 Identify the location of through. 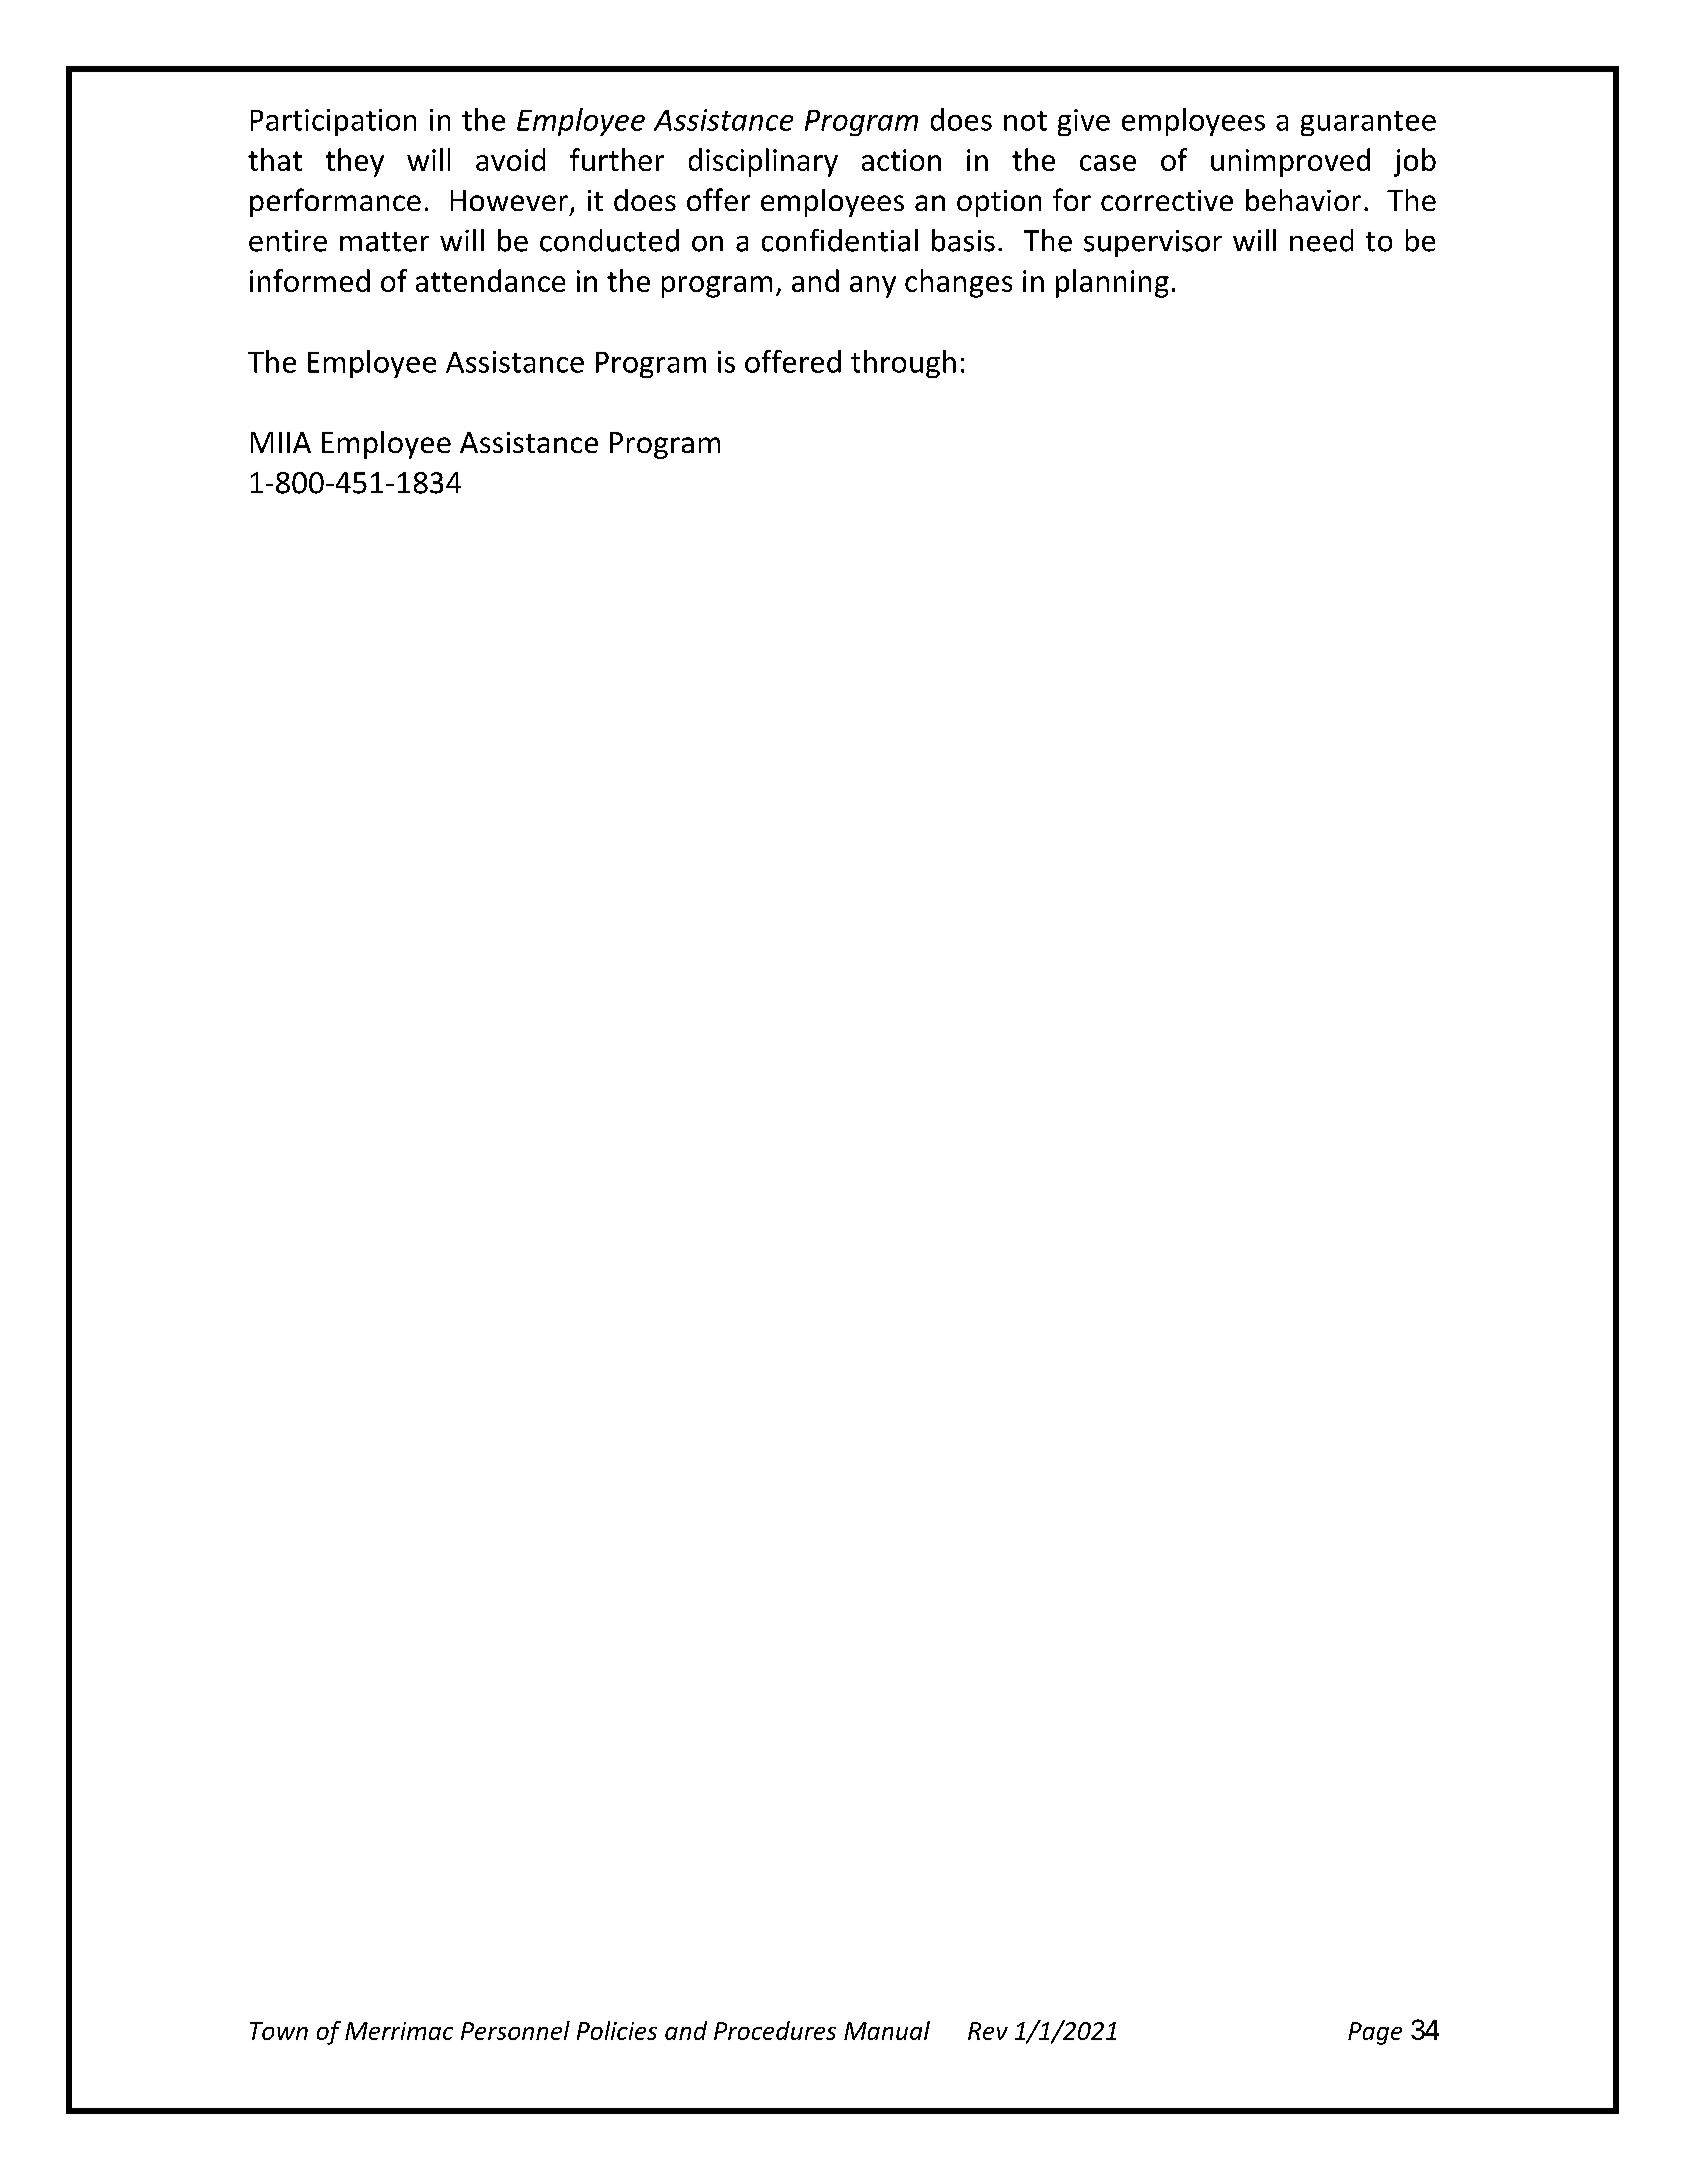
(903, 364).
